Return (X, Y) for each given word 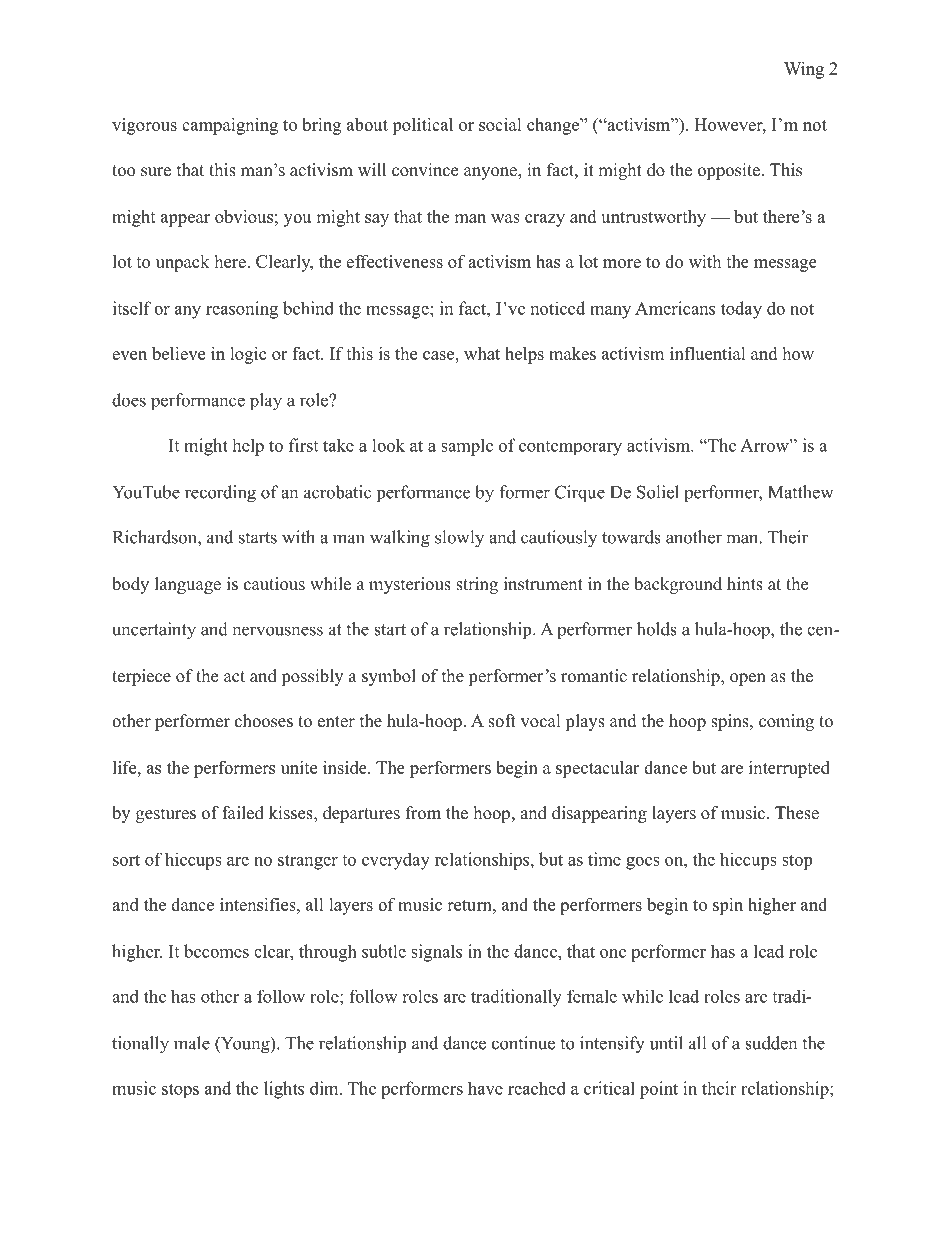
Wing (804, 70)
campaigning (230, 126)
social (500, 124)
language (188, 585)
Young (245, 1045)
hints (745, 584)
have (485, 1088)
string (477, 585)
